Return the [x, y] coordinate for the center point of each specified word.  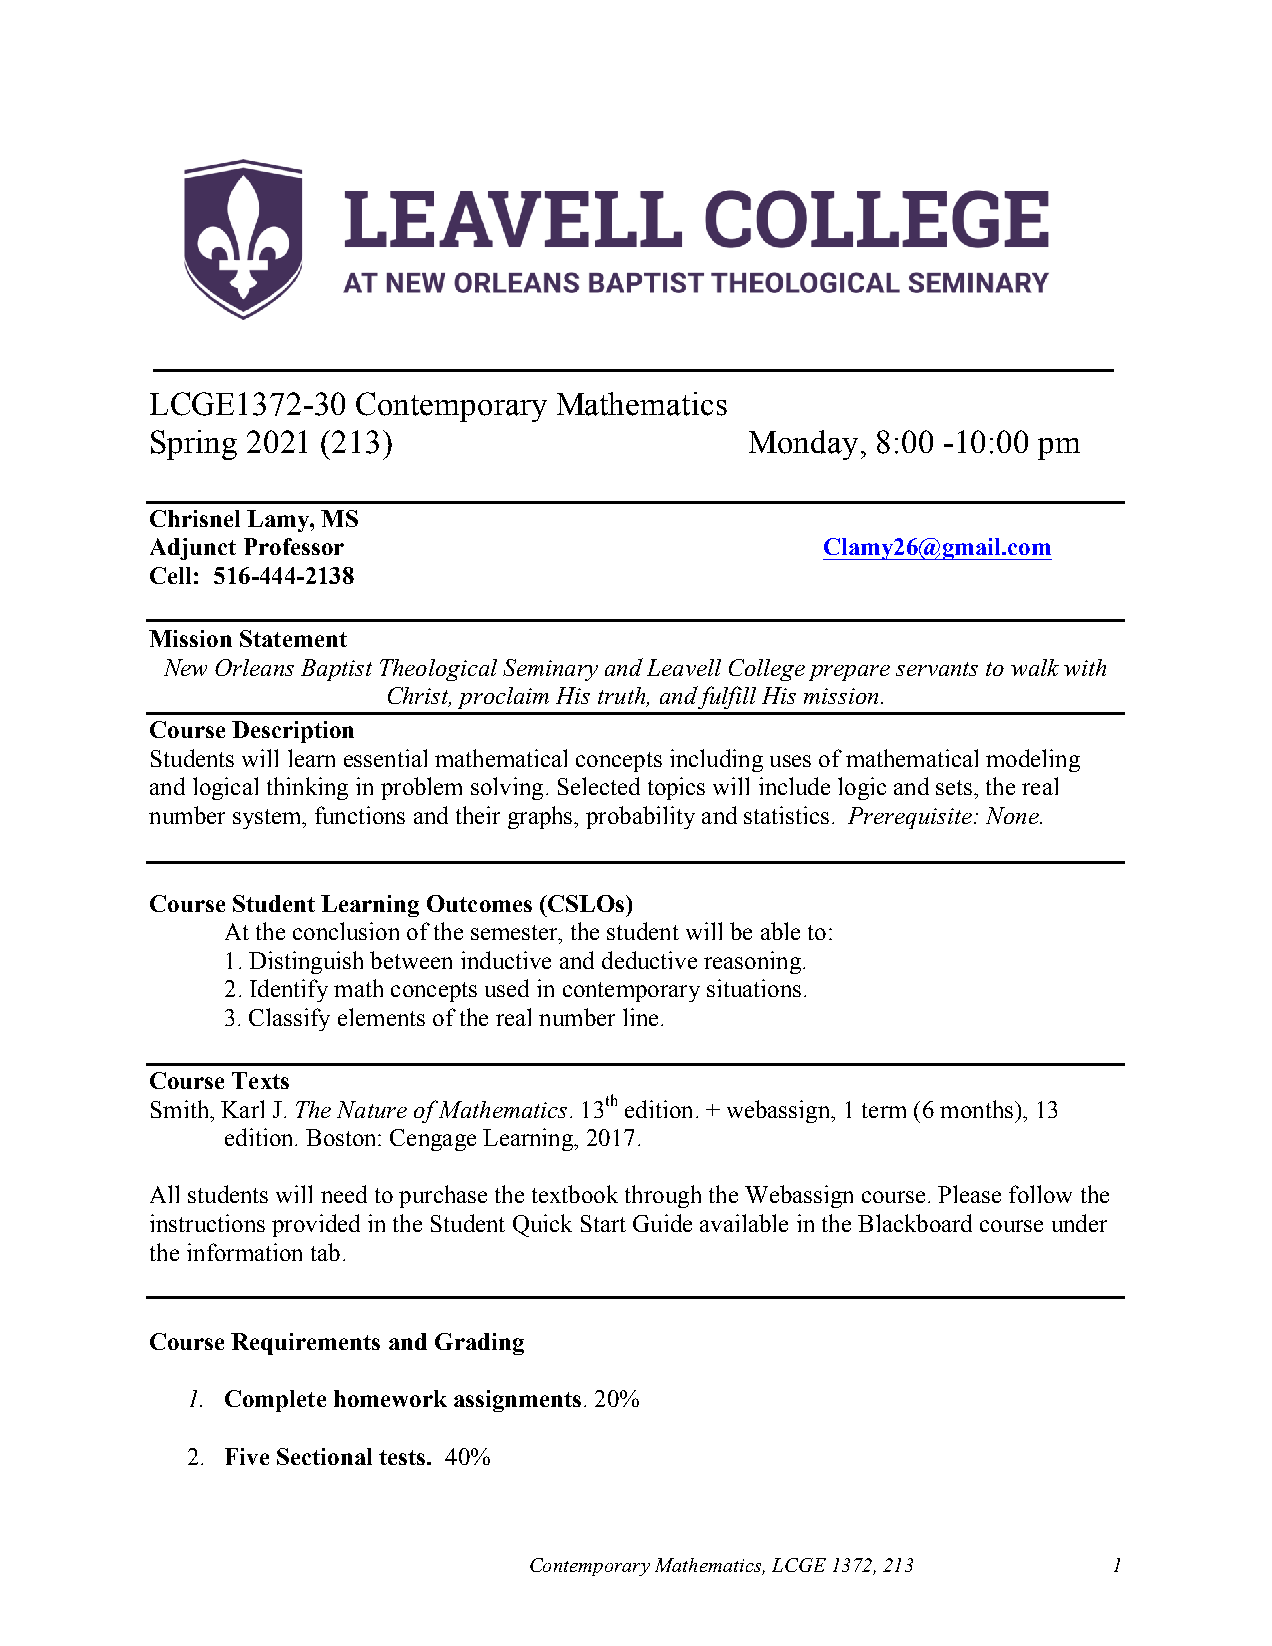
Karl [242, 1109]
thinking [307, 788]
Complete [275, 1401]
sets [955, 787]
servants [937, 669]
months [978, 1109]
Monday [803, 445]
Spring [194, 445]
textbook [575, 1194]
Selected [599, 786]
